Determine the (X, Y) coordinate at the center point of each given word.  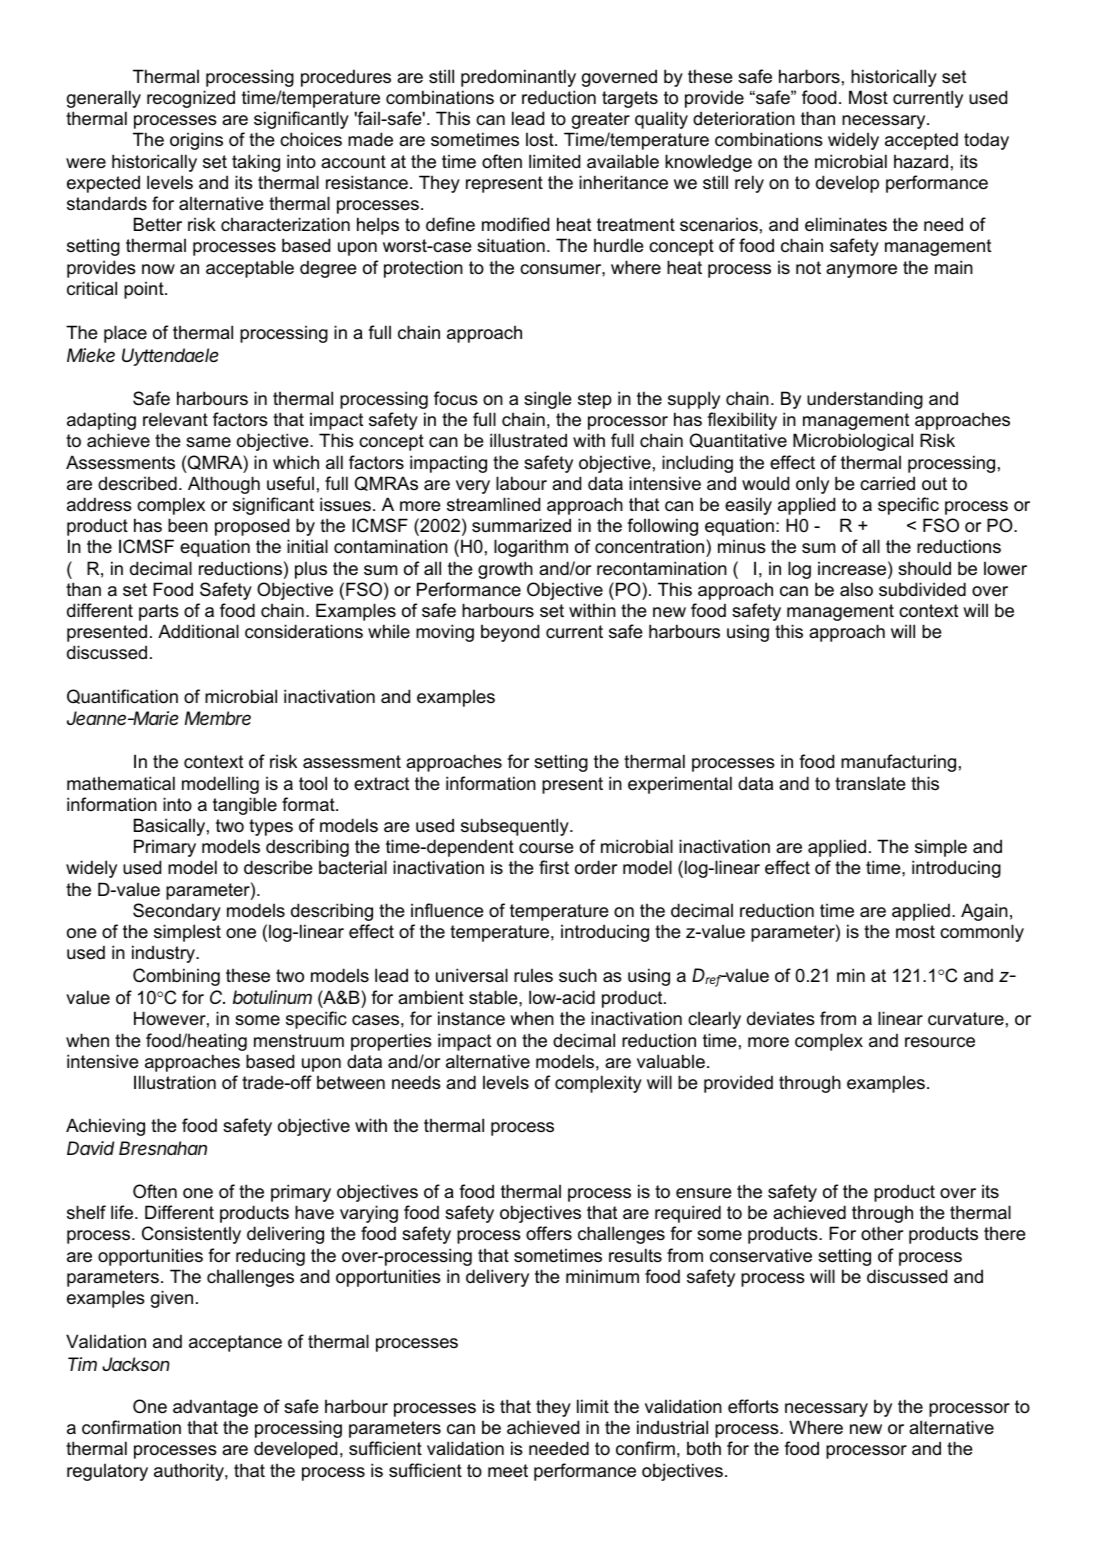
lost (541, 139)
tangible (245, 806)
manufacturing (898, 763)
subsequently (516, 827)
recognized (191, 99)
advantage (215, 1408)
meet (508, 1471)
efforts (753, 1406)
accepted (921, 141)
